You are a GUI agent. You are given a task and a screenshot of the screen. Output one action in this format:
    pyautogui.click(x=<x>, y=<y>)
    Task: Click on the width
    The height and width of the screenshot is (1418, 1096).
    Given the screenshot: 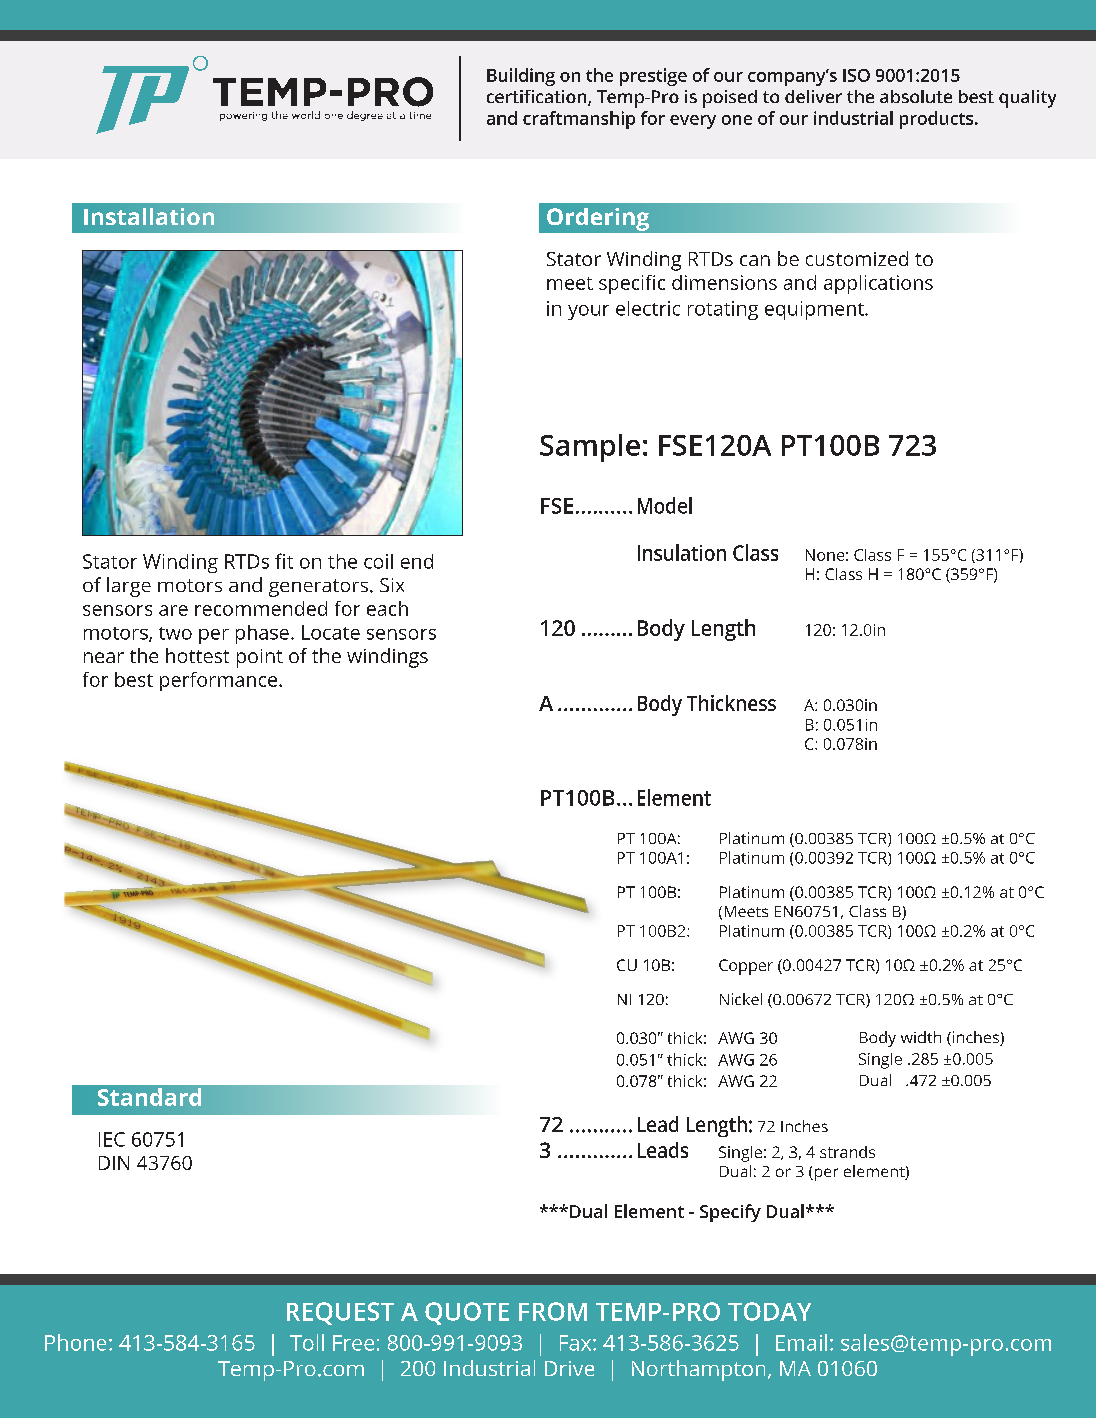 What is the action you would take?
    pyautogui.click(x=921, y=1037)
